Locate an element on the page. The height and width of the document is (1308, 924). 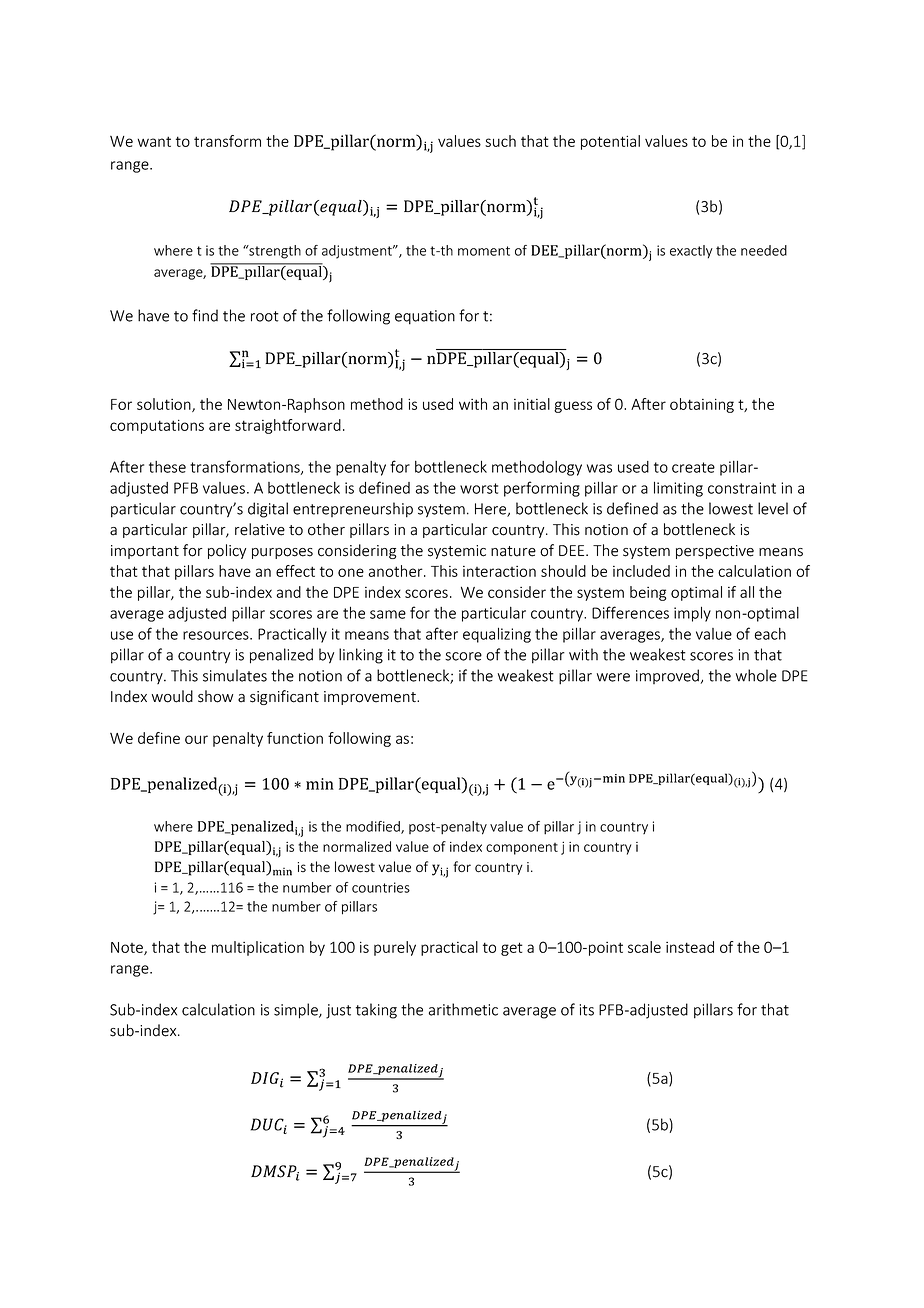
want is located at coordinates (154, 141).
